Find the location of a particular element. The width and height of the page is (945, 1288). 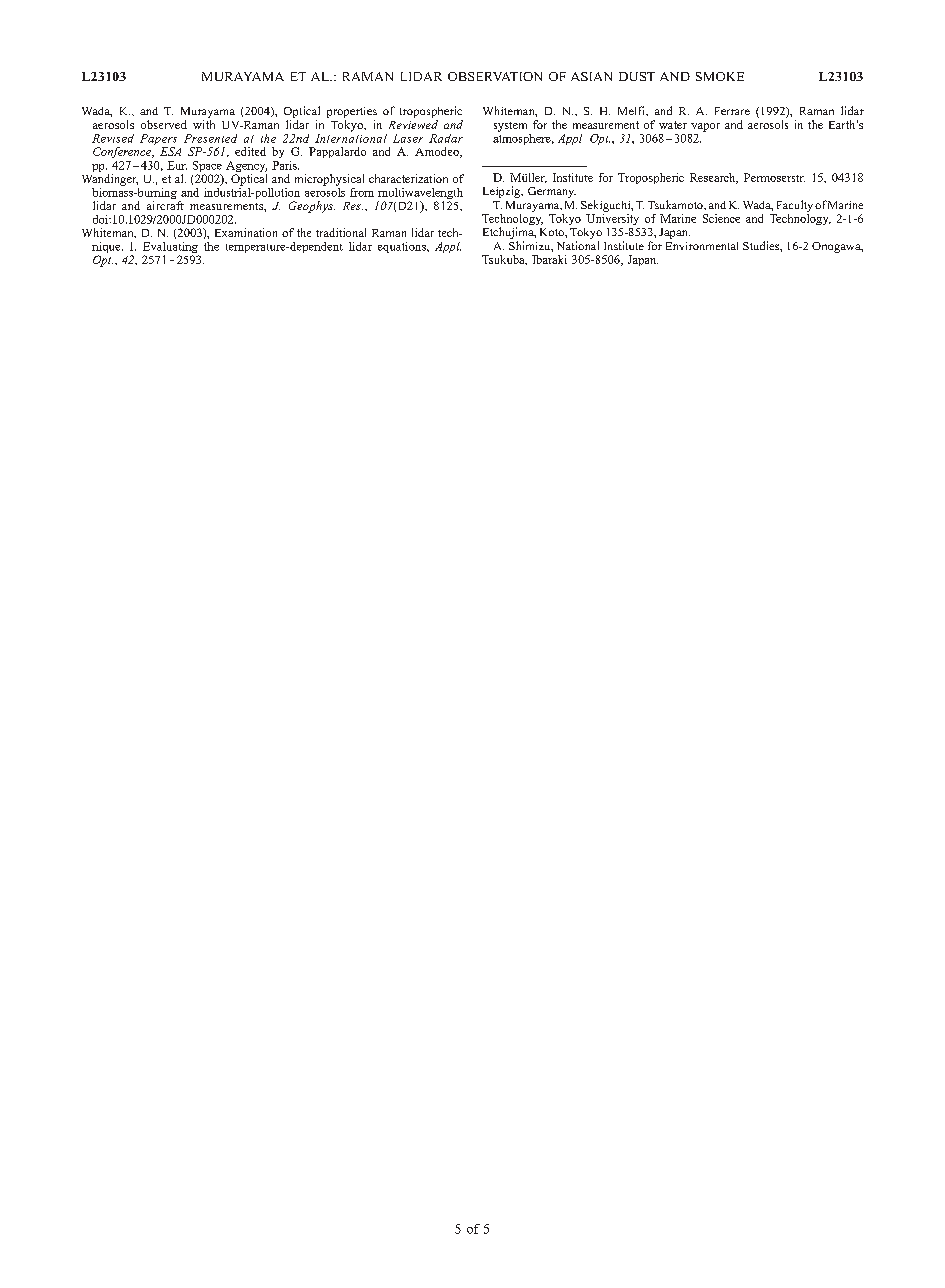

Research is located at coordinates (714, 178).
